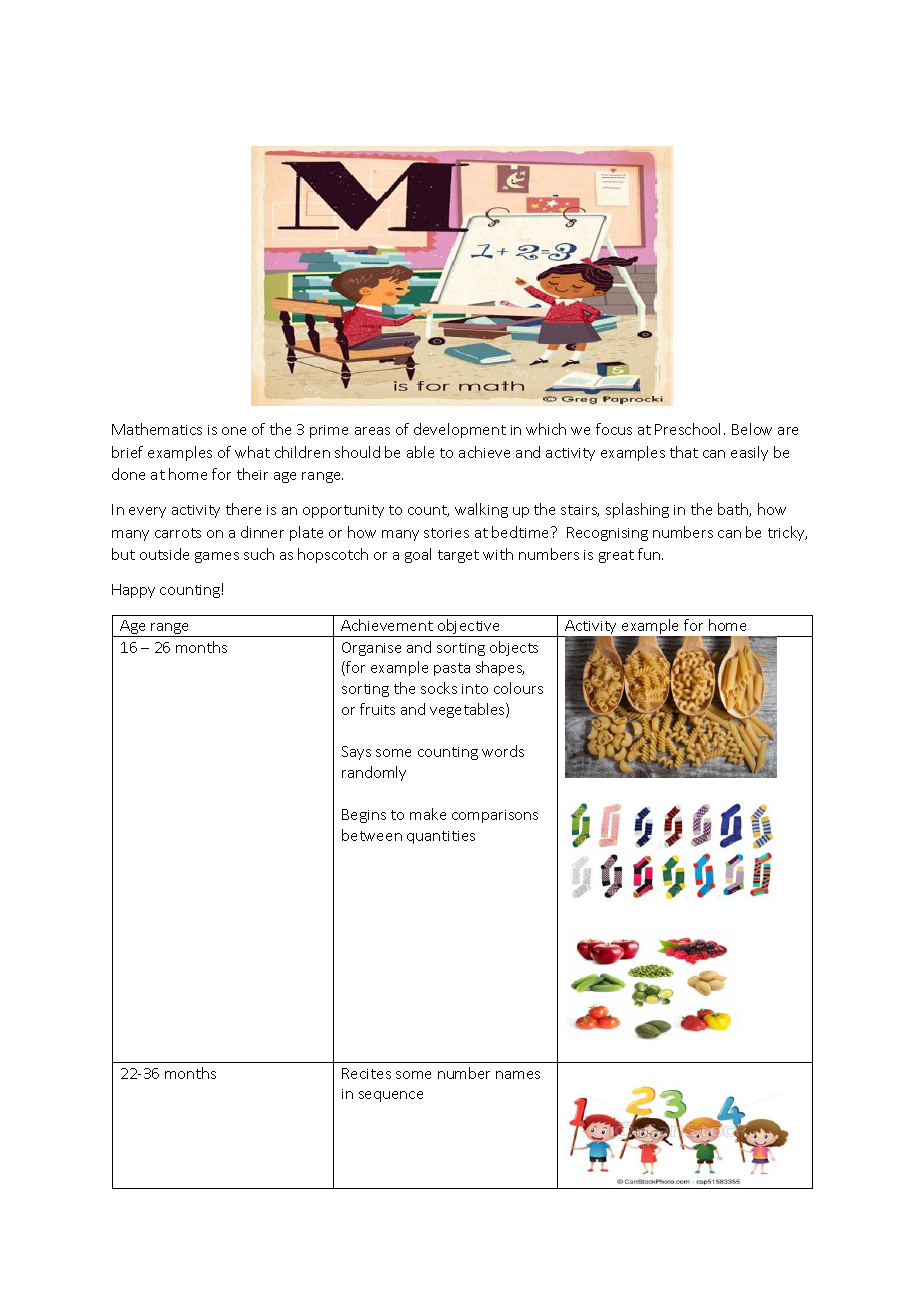 Image resolution: width=924 pixels, height=1308 pixels. What do you see at coordinates (518, 1075) in the screenshot?
I see `names` at bounding box center [518, 1075].
